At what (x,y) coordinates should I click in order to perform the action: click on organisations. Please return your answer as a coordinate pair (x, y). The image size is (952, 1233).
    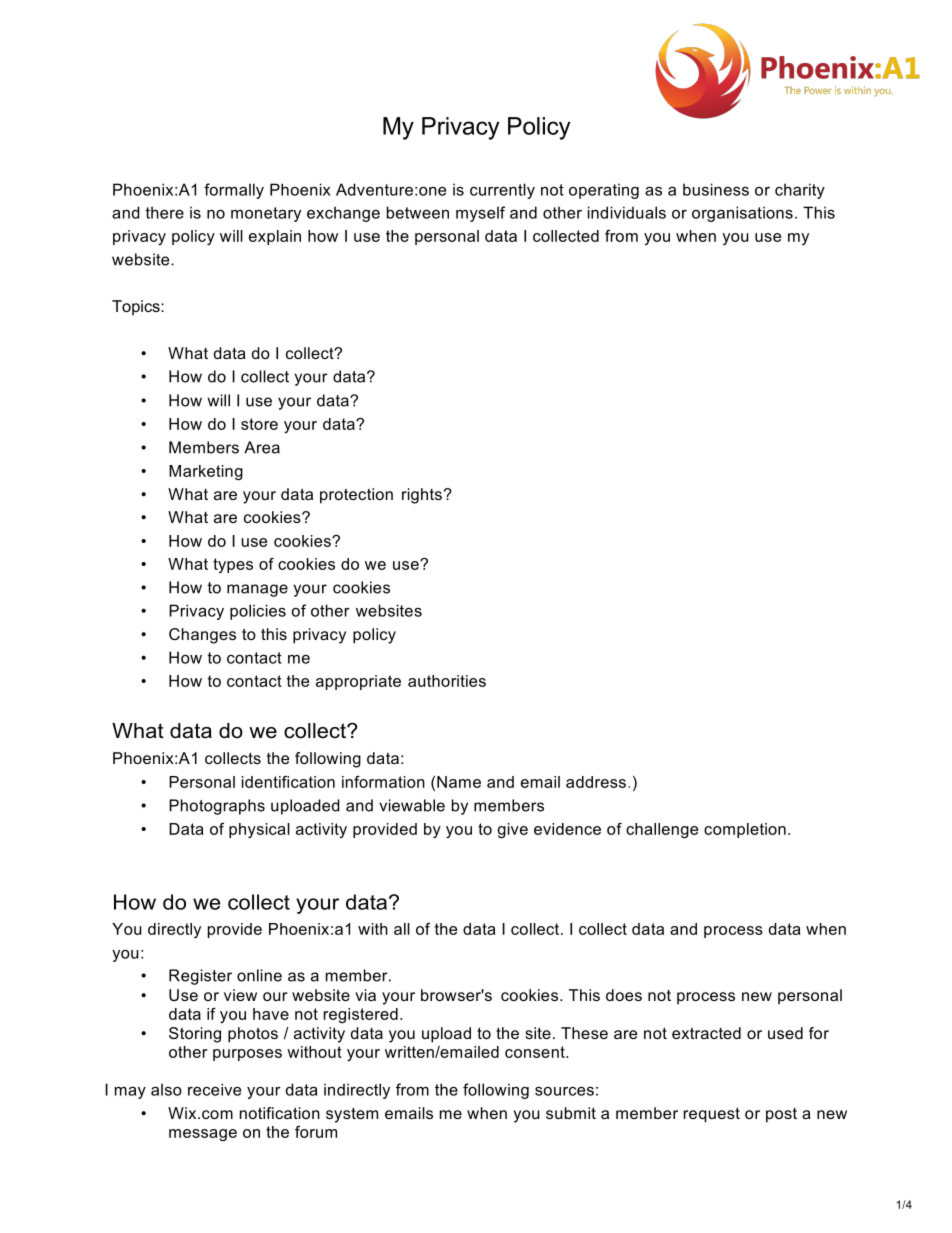
    Looking at the image, I should click on (742, 214).
